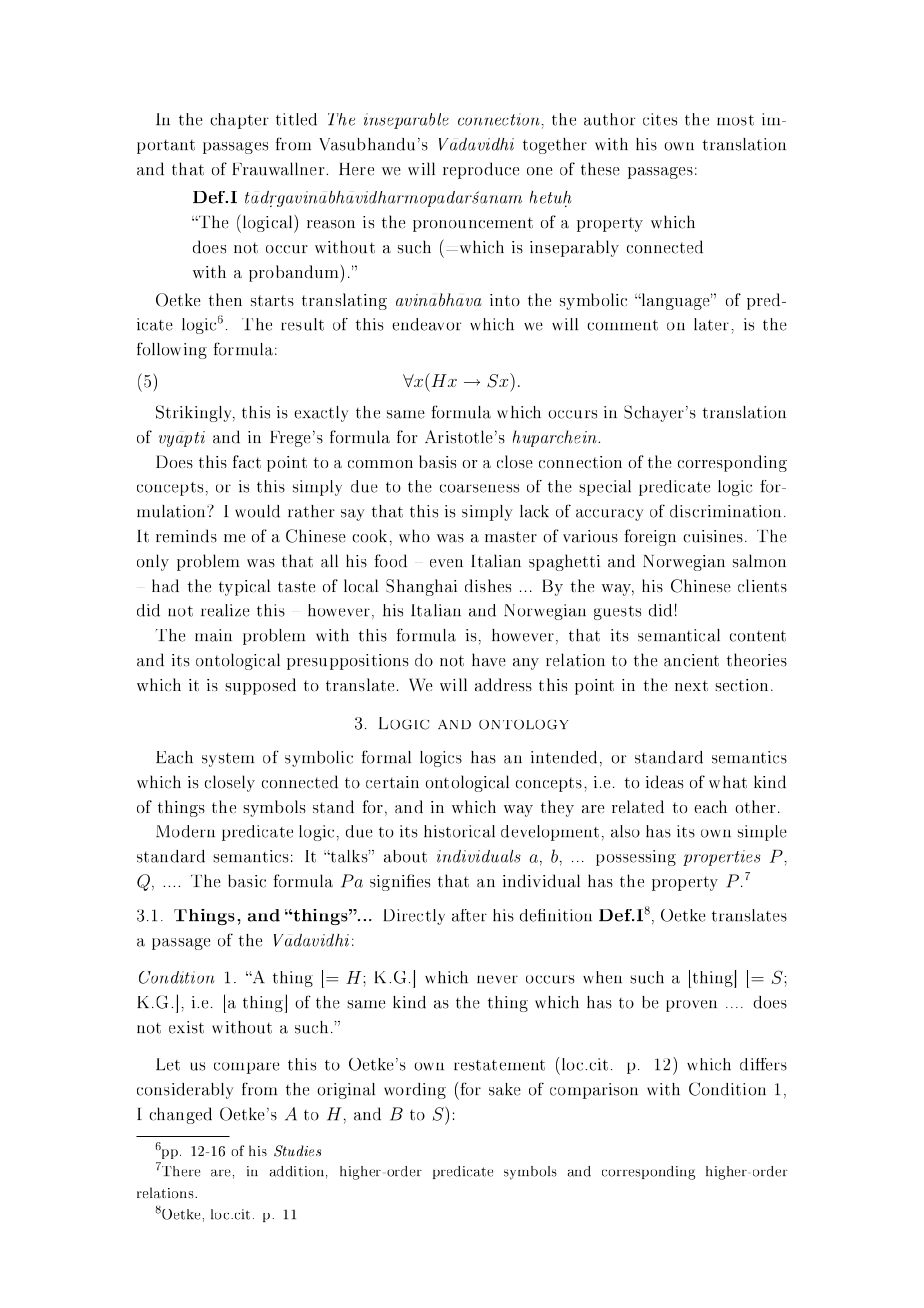  What do you see at coordinates (481, 170) in the page?
I see `reproduce` at bounding box center [481, 170].
